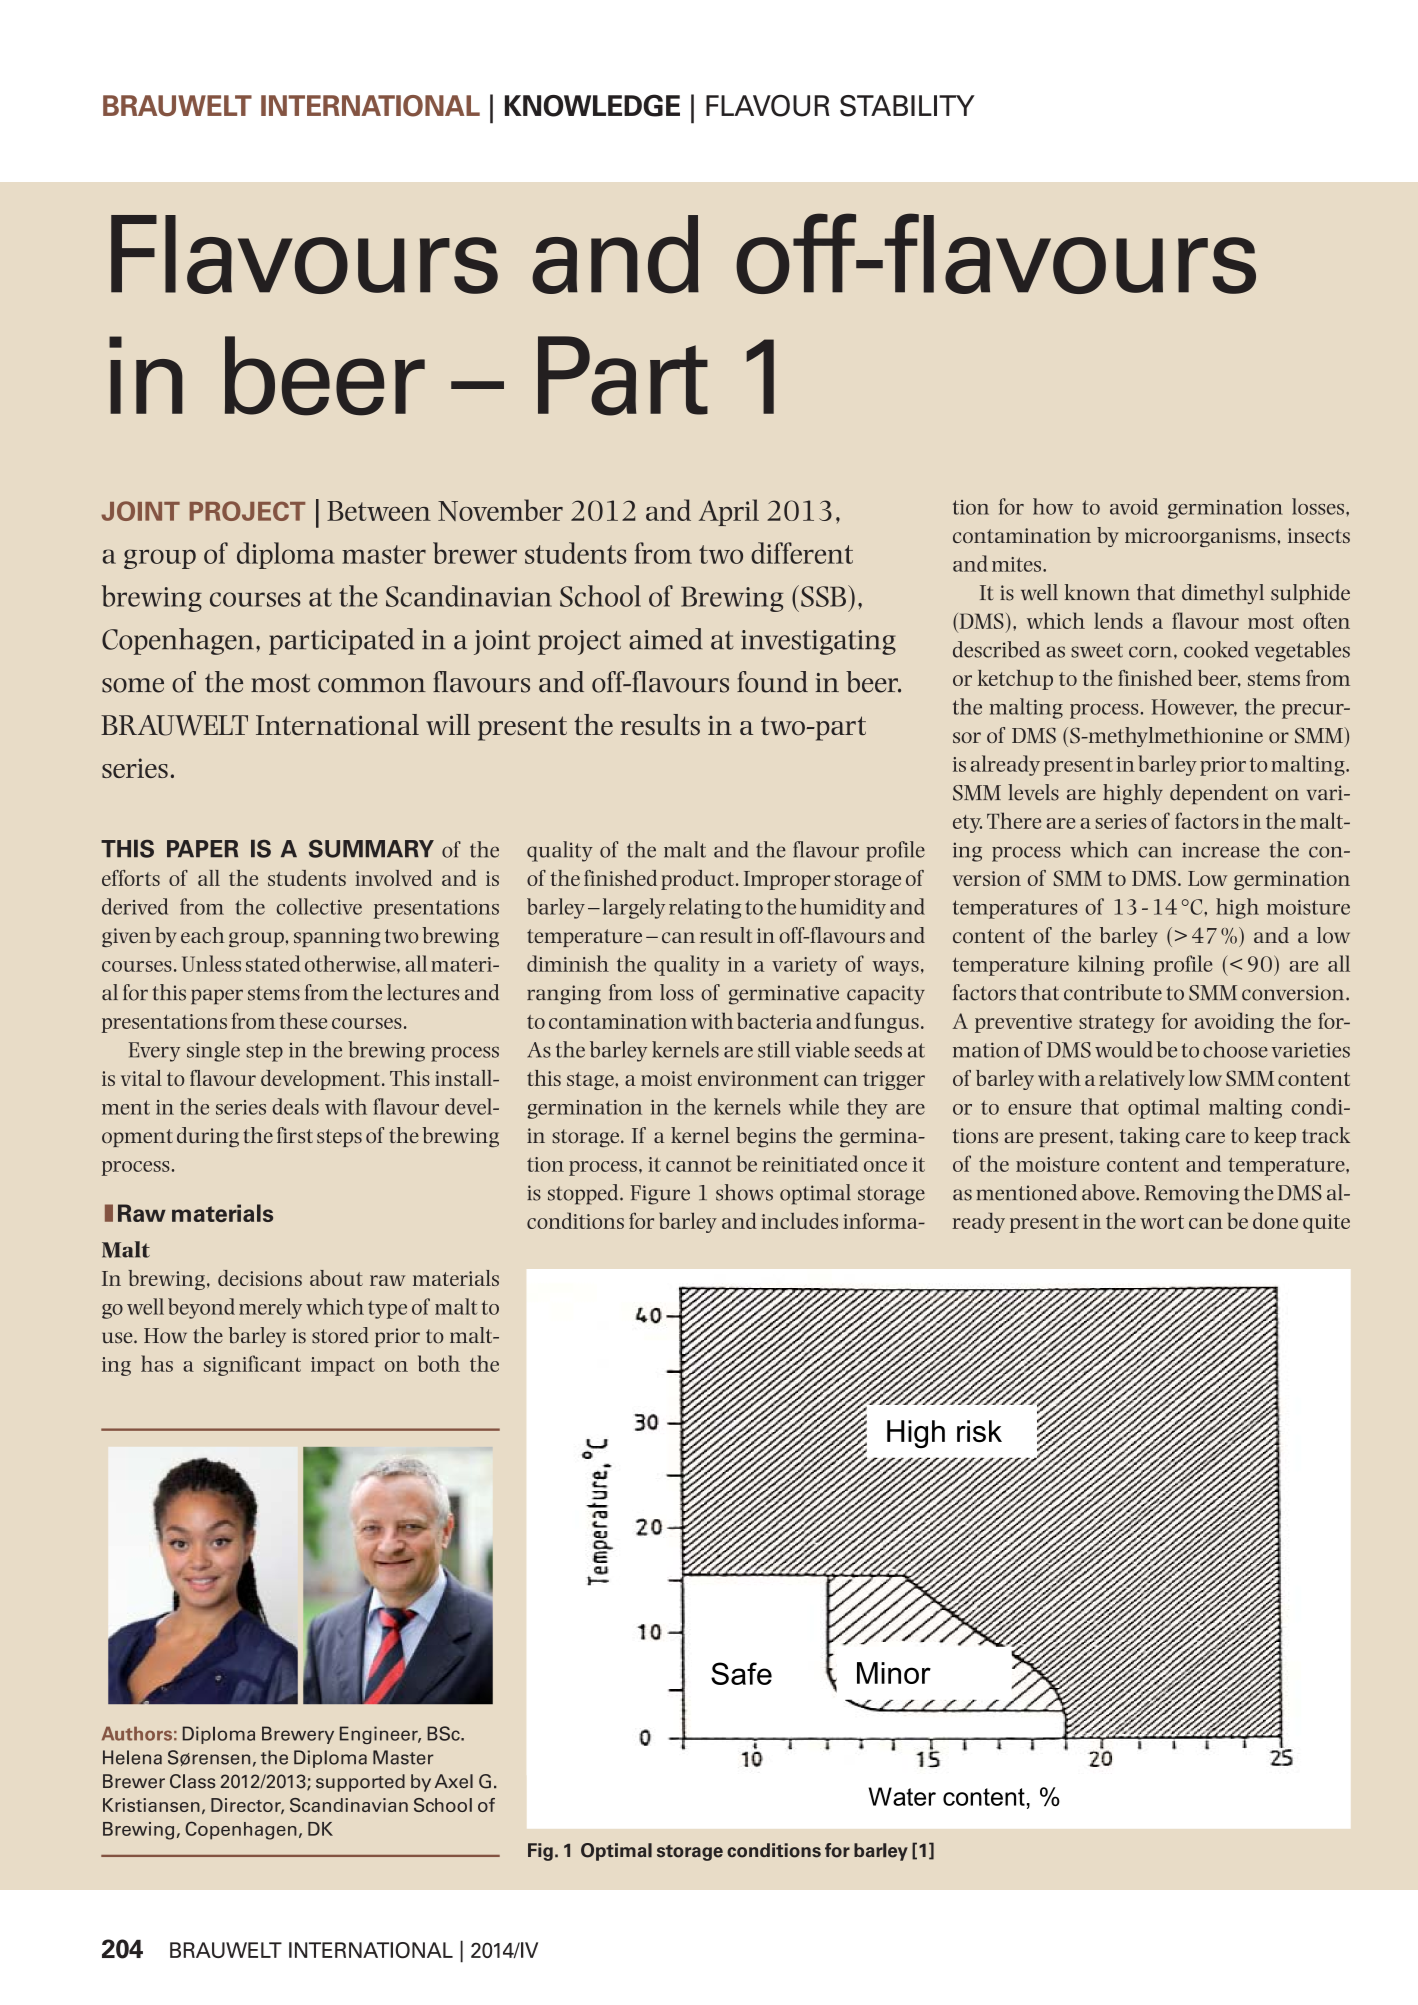  What do you see at coordinates (1200, 537) in the screenshot?
I see `microorganisms` at bounding box center [1200, 537].
